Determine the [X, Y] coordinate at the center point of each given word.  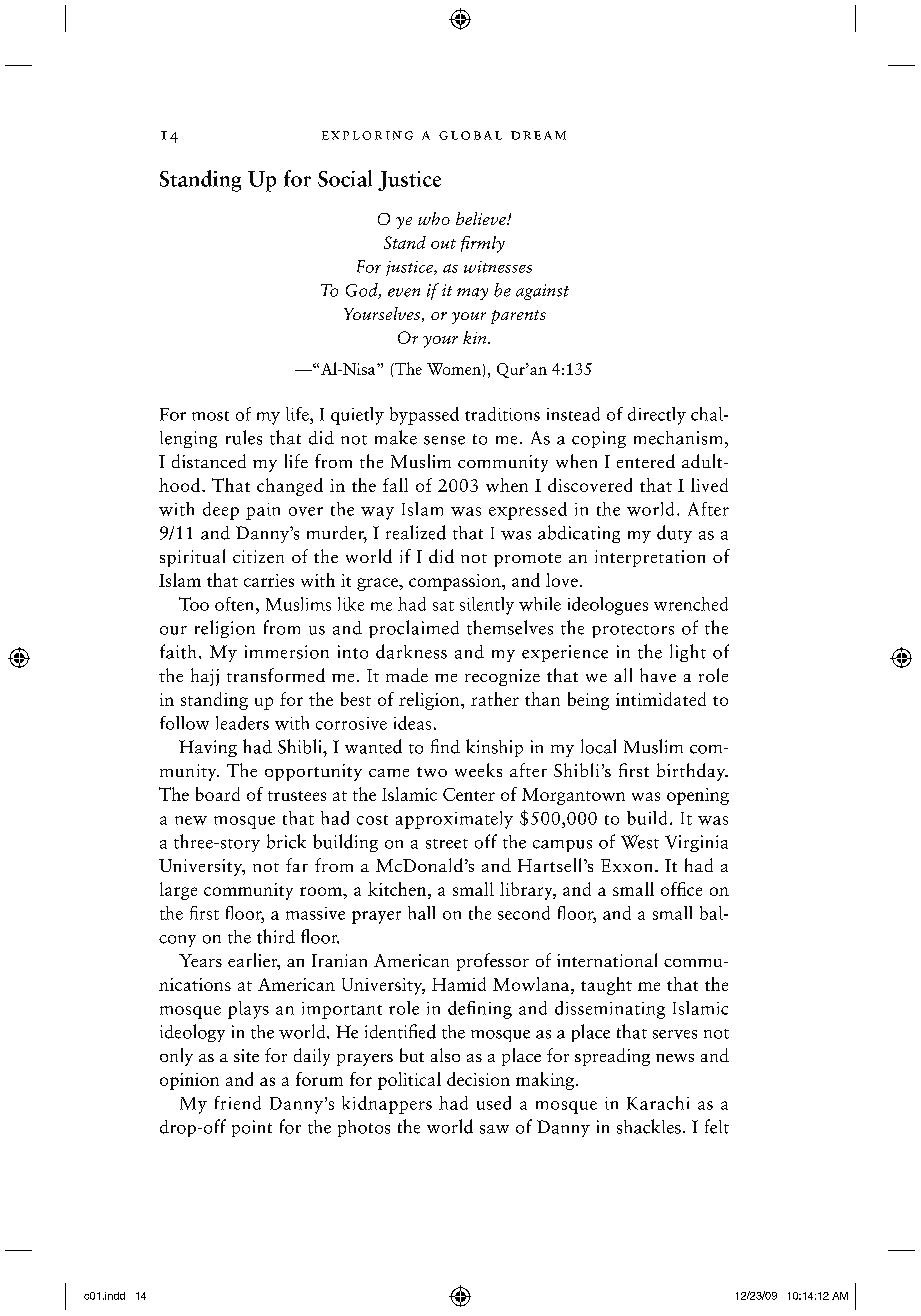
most [210, 416]
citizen [258, 556]
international [607, 960]
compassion [456, 582]
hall [421, 913]
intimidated [661, 699]
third [276, 936]
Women [454, 369]
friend [238, 1103]
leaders [242, 723]
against [542, 292]
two [432, 772]
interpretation [650, 558]
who [434, 218]
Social [345, 178]
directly [657, 416]
